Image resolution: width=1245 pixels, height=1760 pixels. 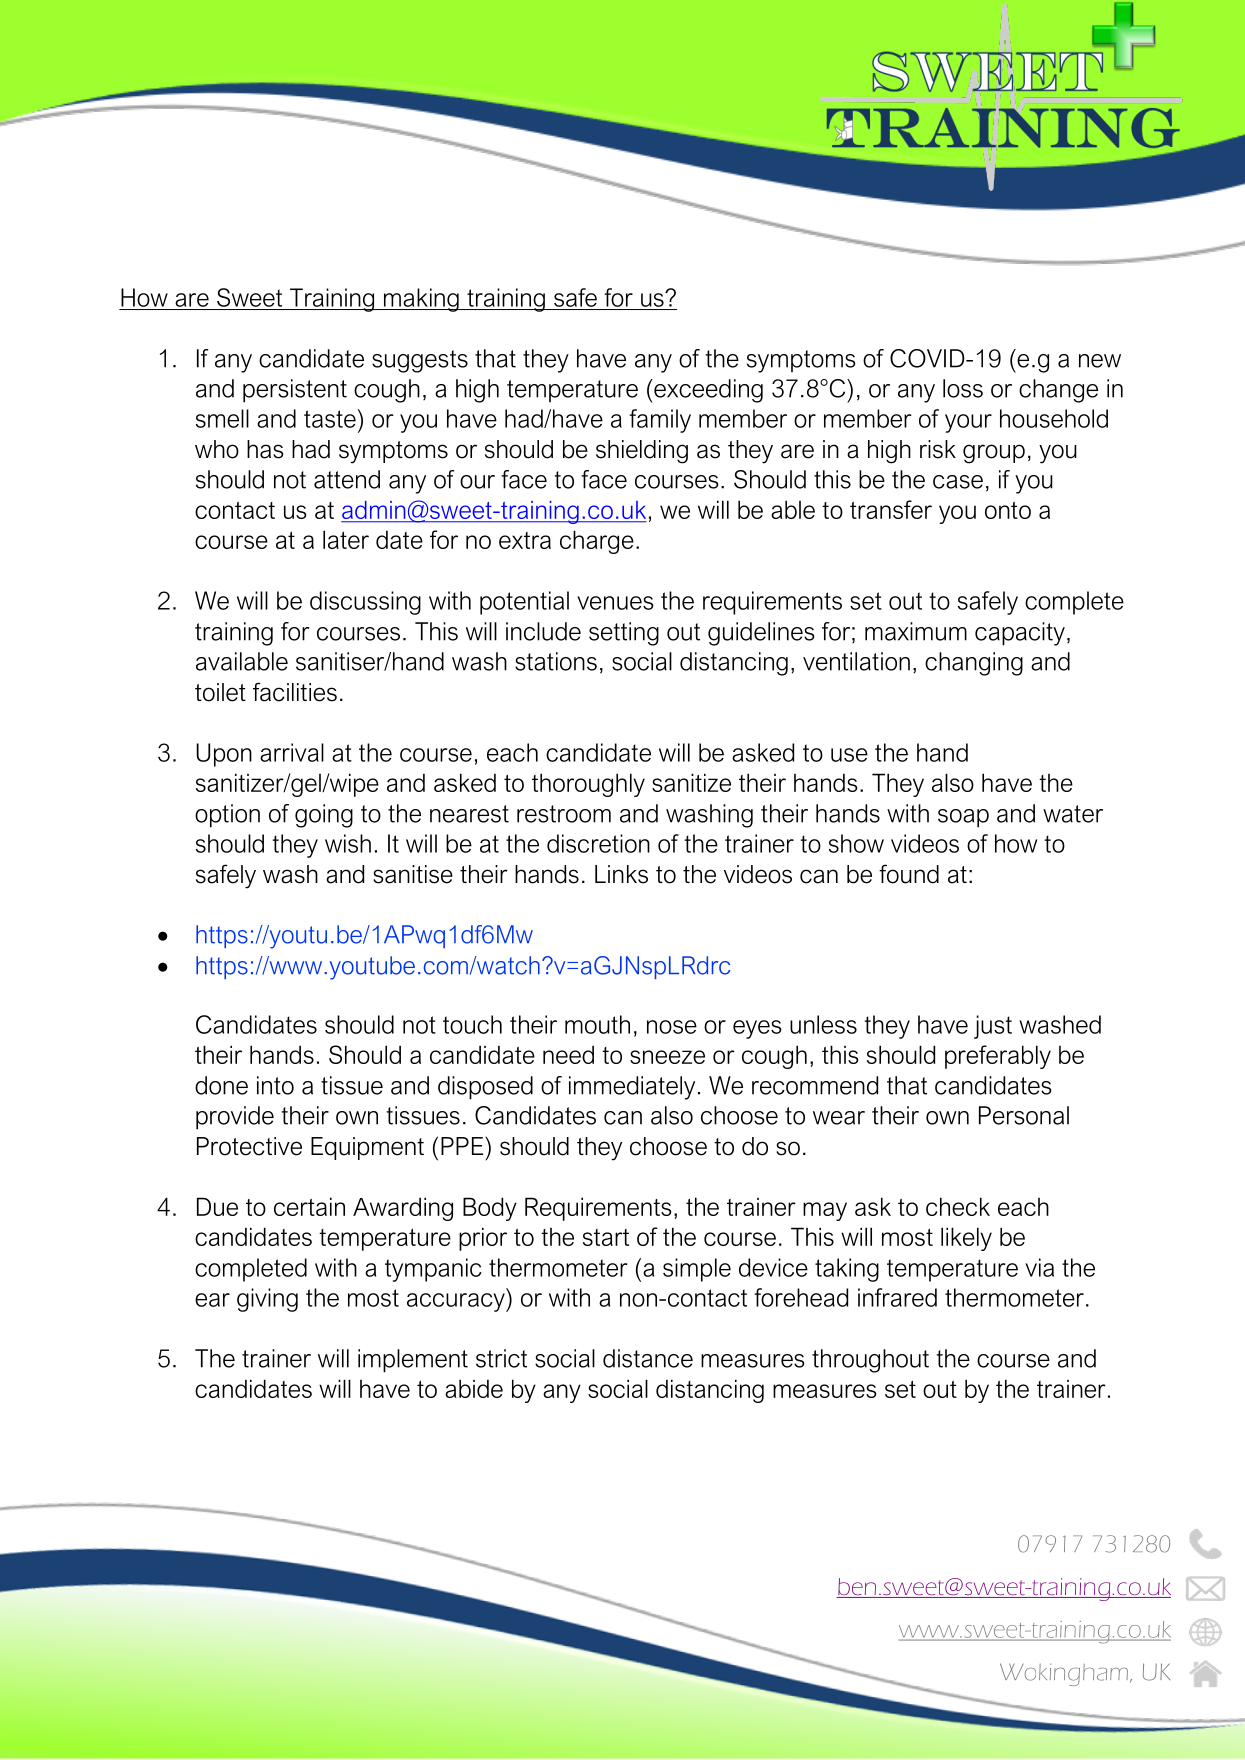 I want to click on loss, so click(x=963, y=388).
